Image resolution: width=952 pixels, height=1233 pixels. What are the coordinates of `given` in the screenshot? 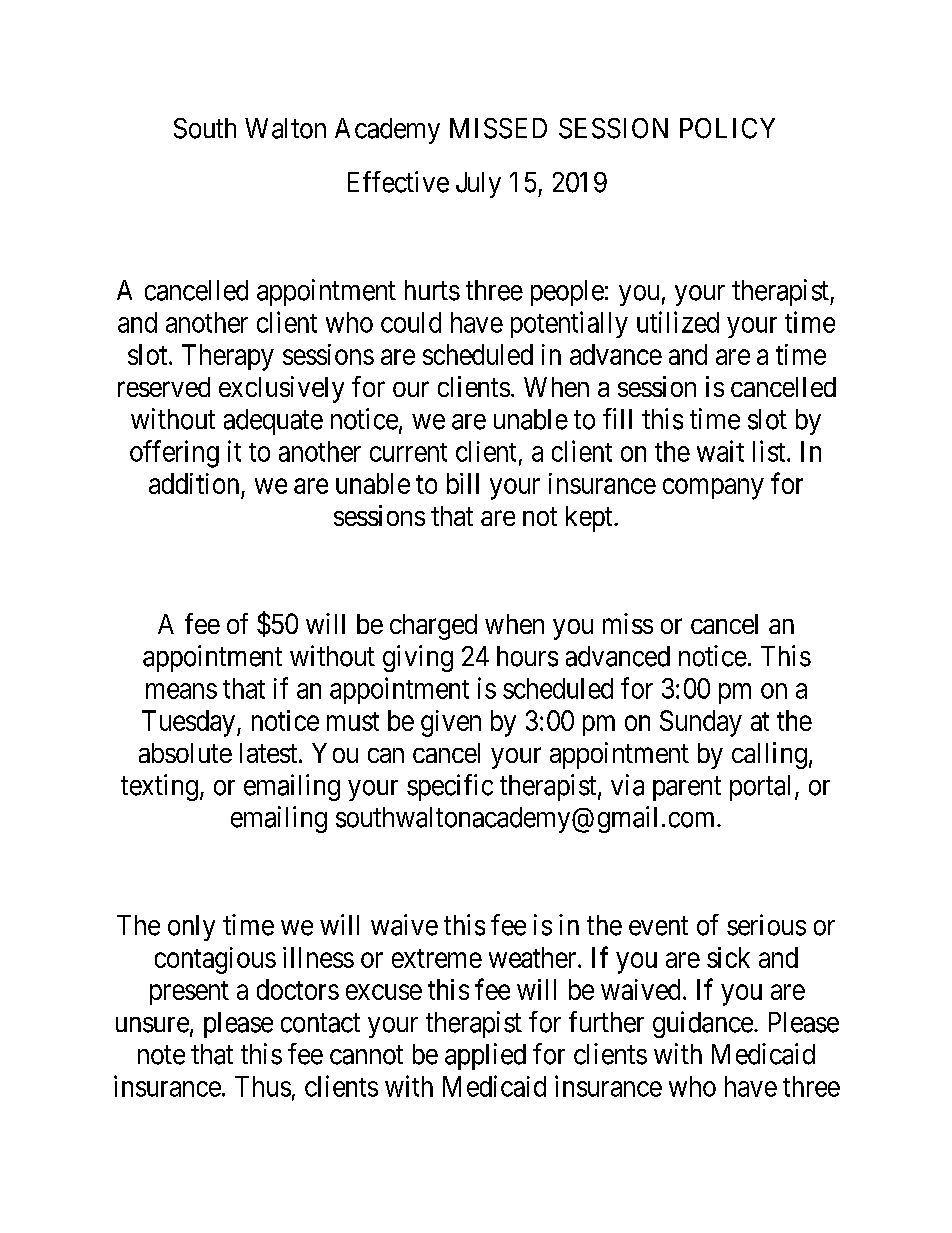 It's located at (451, 723).
